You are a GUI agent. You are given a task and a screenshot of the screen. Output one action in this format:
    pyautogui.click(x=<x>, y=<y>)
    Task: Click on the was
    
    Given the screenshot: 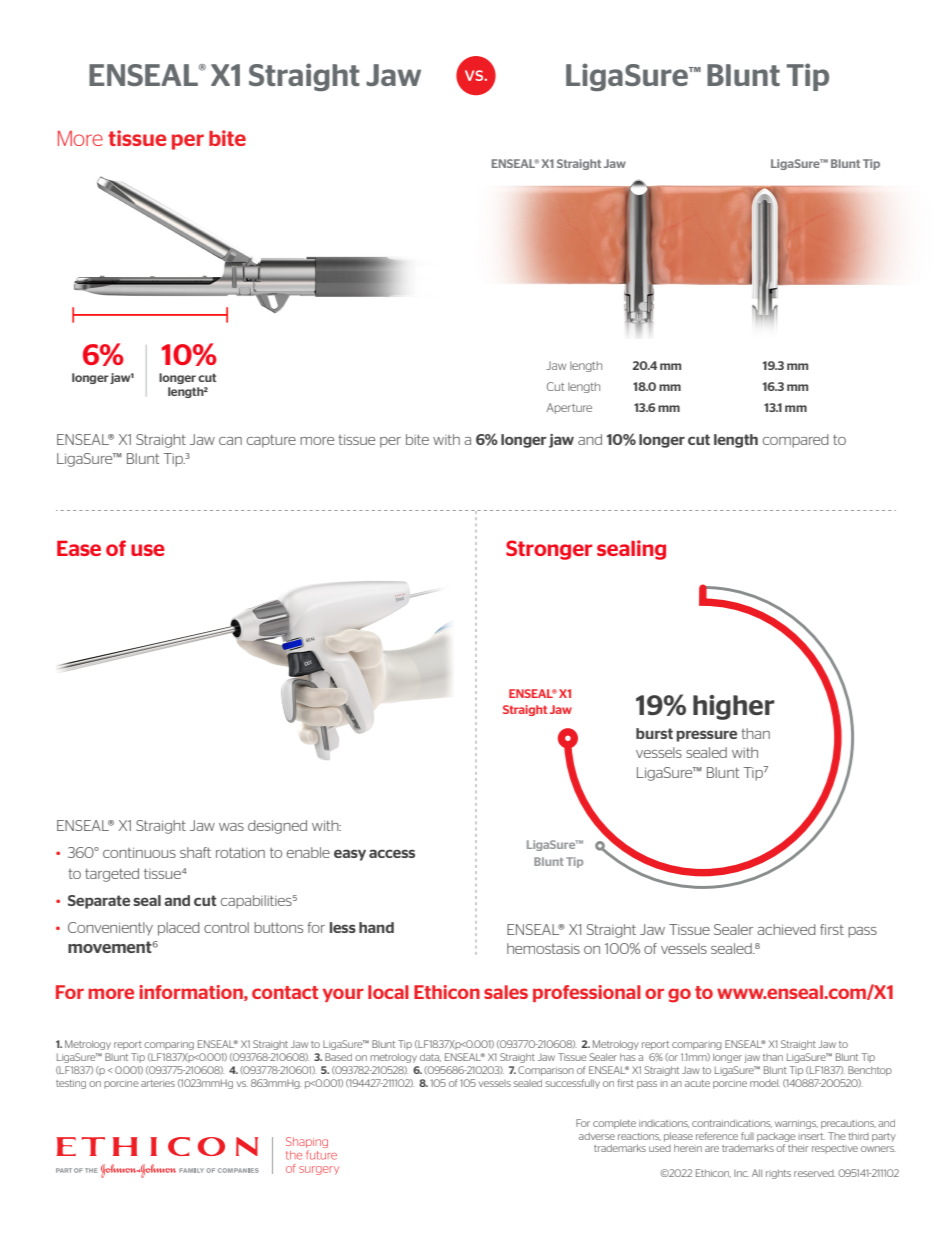 What is the action you would take?
    pyautogui.click(x=231, y=827)
